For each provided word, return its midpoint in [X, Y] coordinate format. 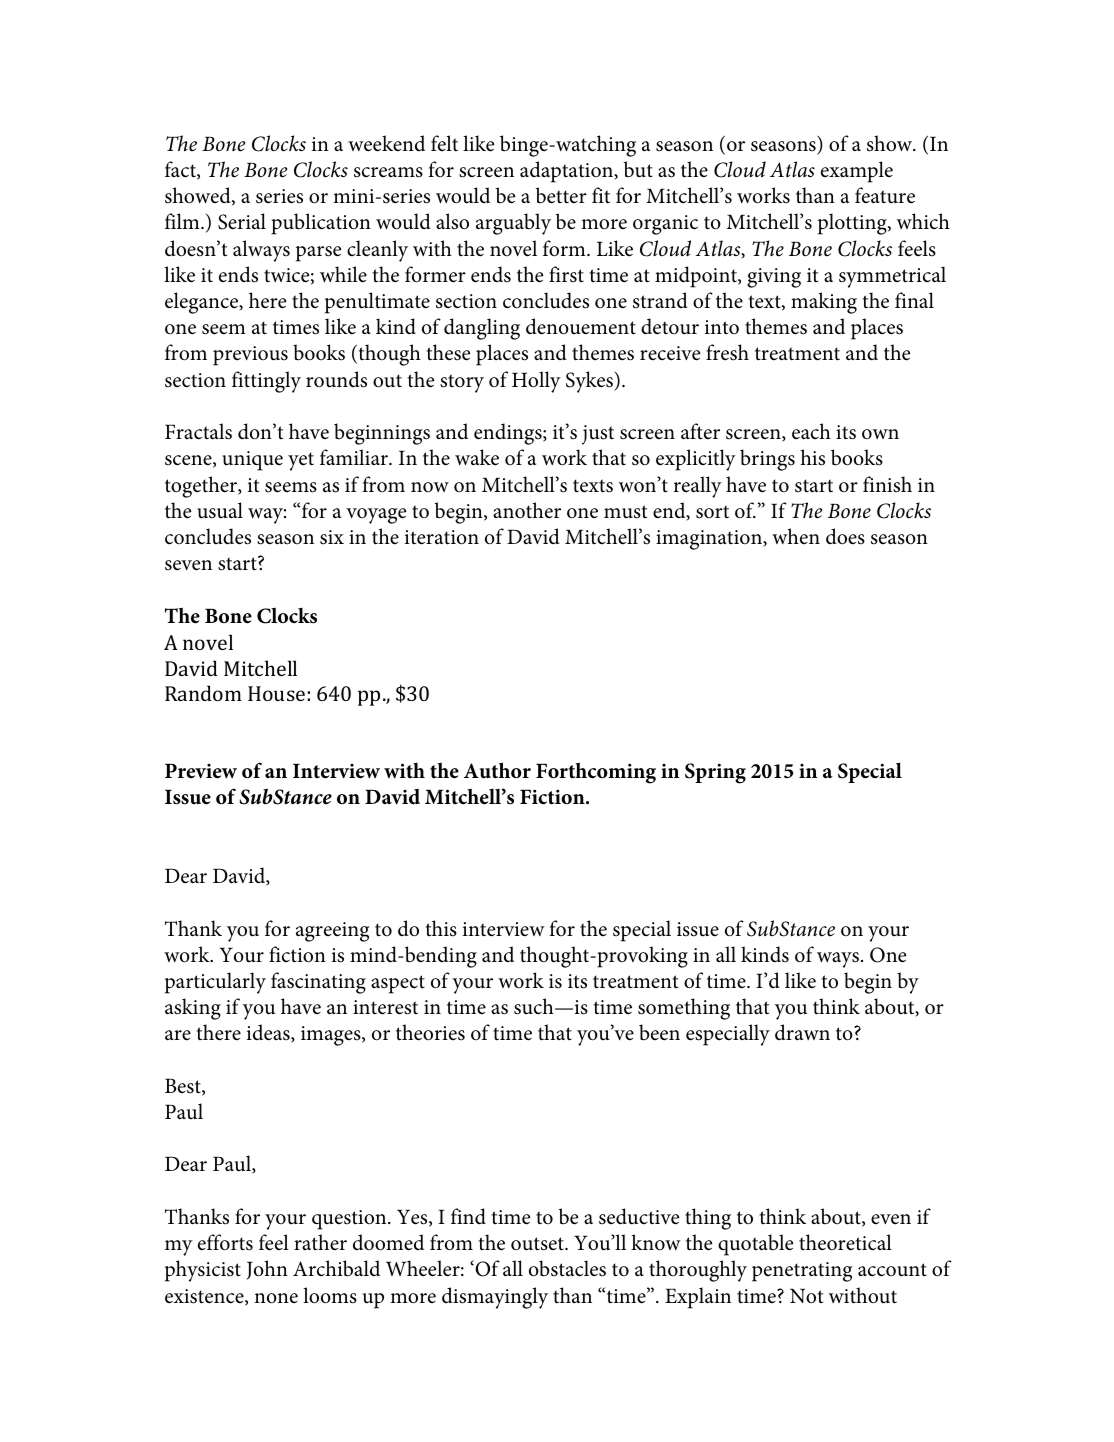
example [857, 172]
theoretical [845, 1242]
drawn [802, 1032]
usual [220, 510]
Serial [242, 221]
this [441, 928]
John [267, 1270]
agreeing [333, 932]
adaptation [568, 172]
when [796, 536]
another [527, 510]
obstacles [567, 1268]
